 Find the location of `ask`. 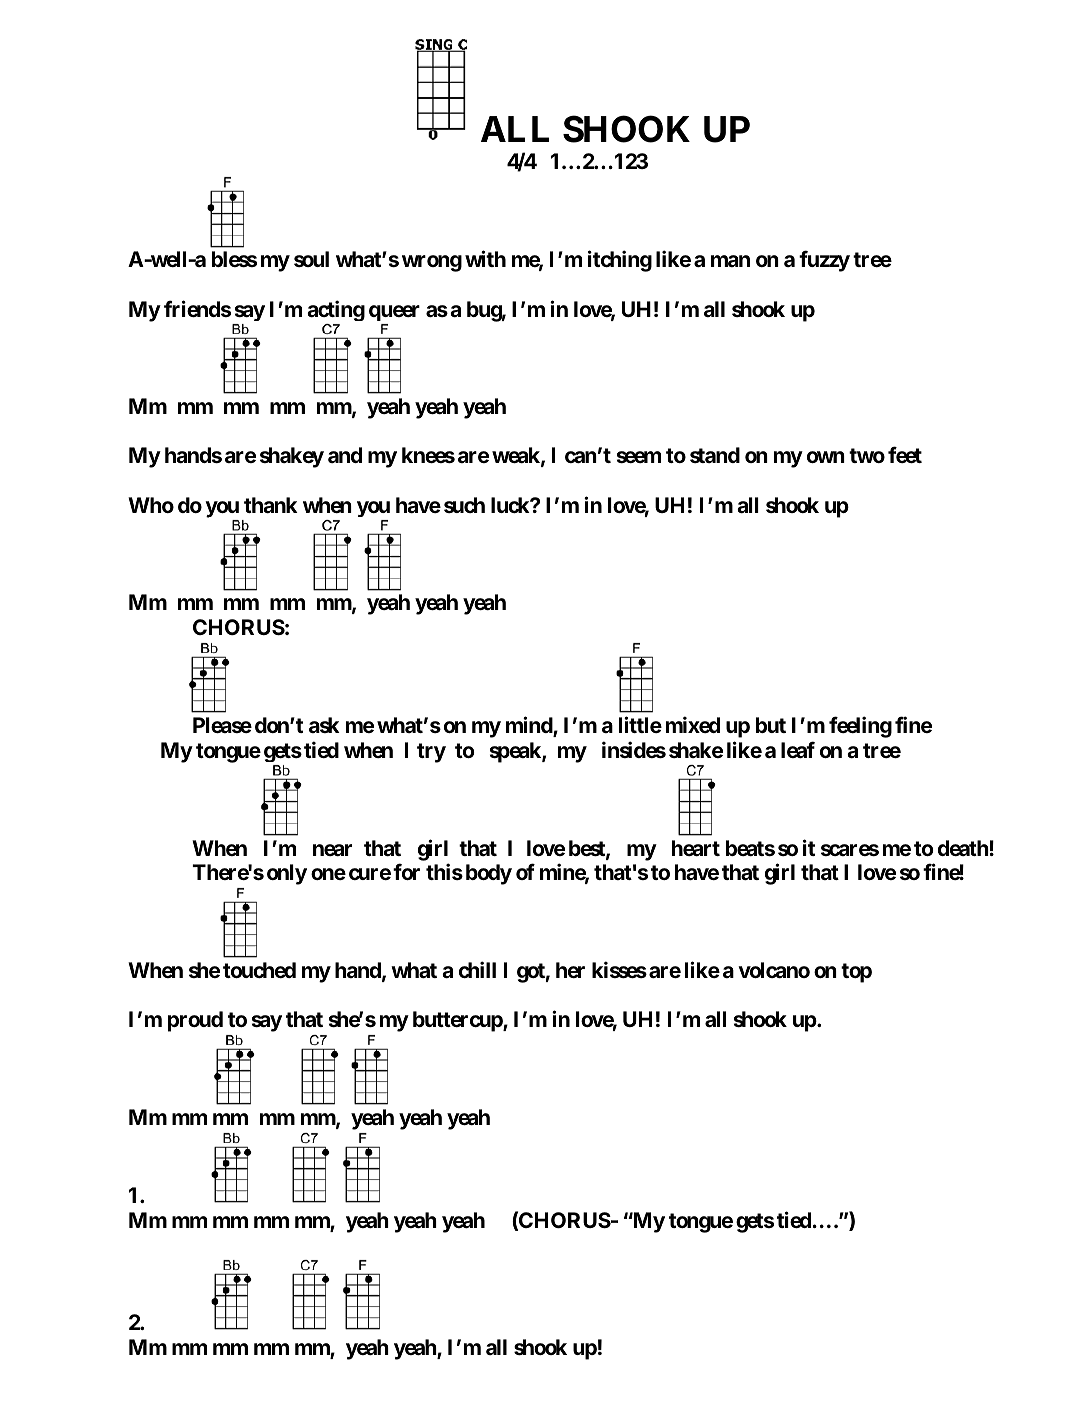

ask is located at coordinates (324, 725).
